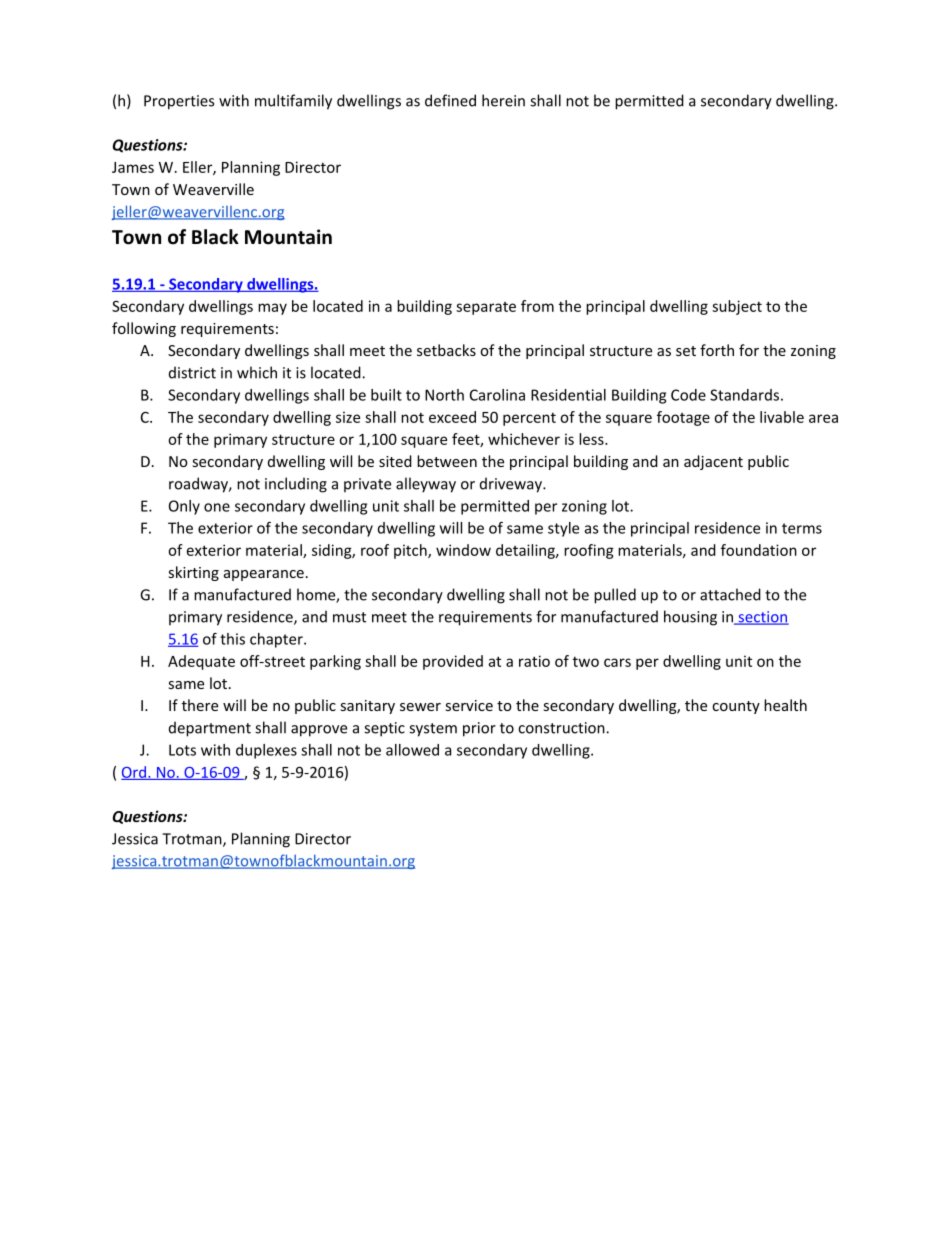  I want to click on prior, so click(479, 729).
